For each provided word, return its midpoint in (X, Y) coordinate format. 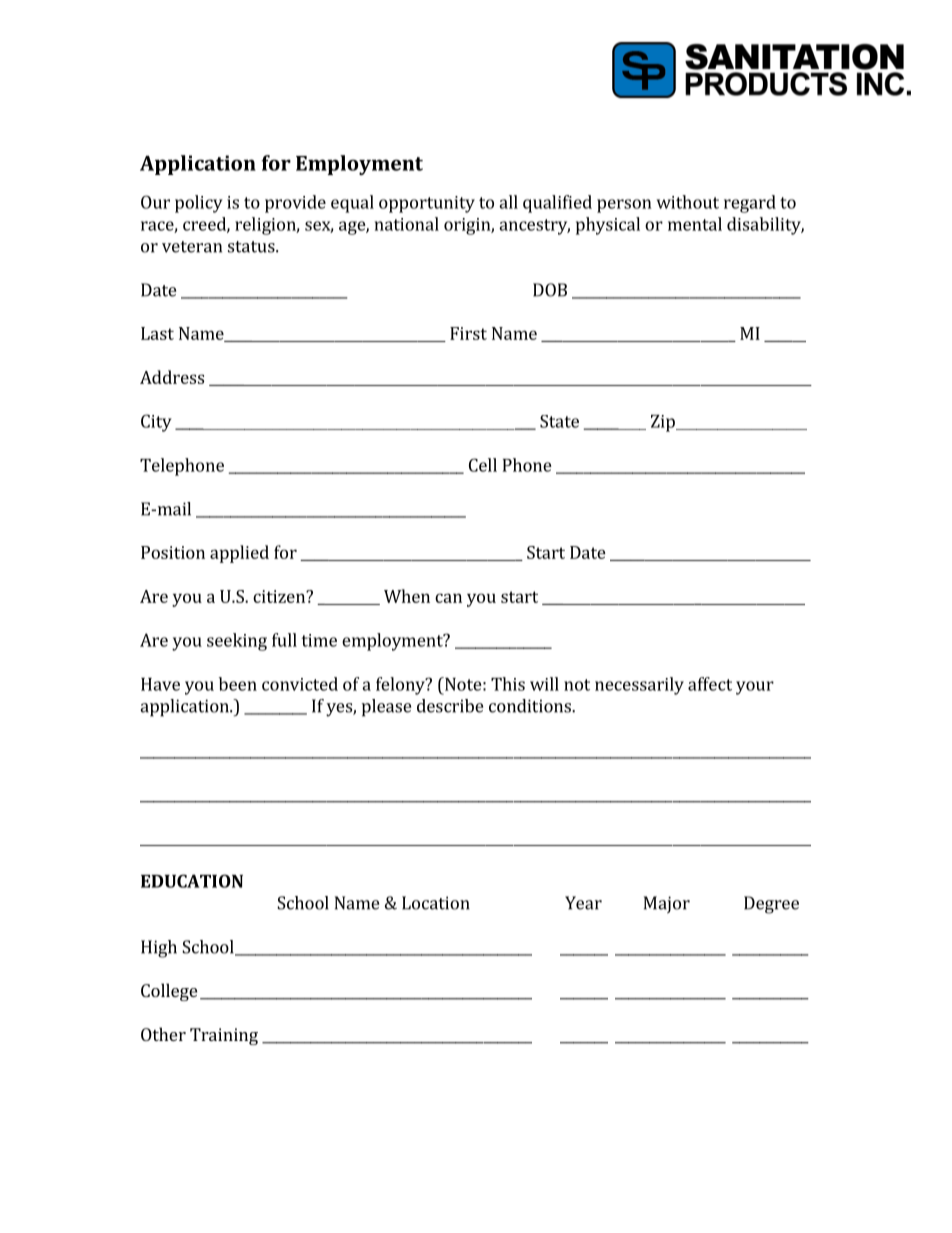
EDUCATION (192, 881)
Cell (483, 465)
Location (436, 903)
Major (667, 904)
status (252, 247)
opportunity (427, 204)
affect (710, 684)
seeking (237, 642)
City (156, 423)
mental (695, 224)
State (559, 421)
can (448, 598)
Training (224, 1036)
